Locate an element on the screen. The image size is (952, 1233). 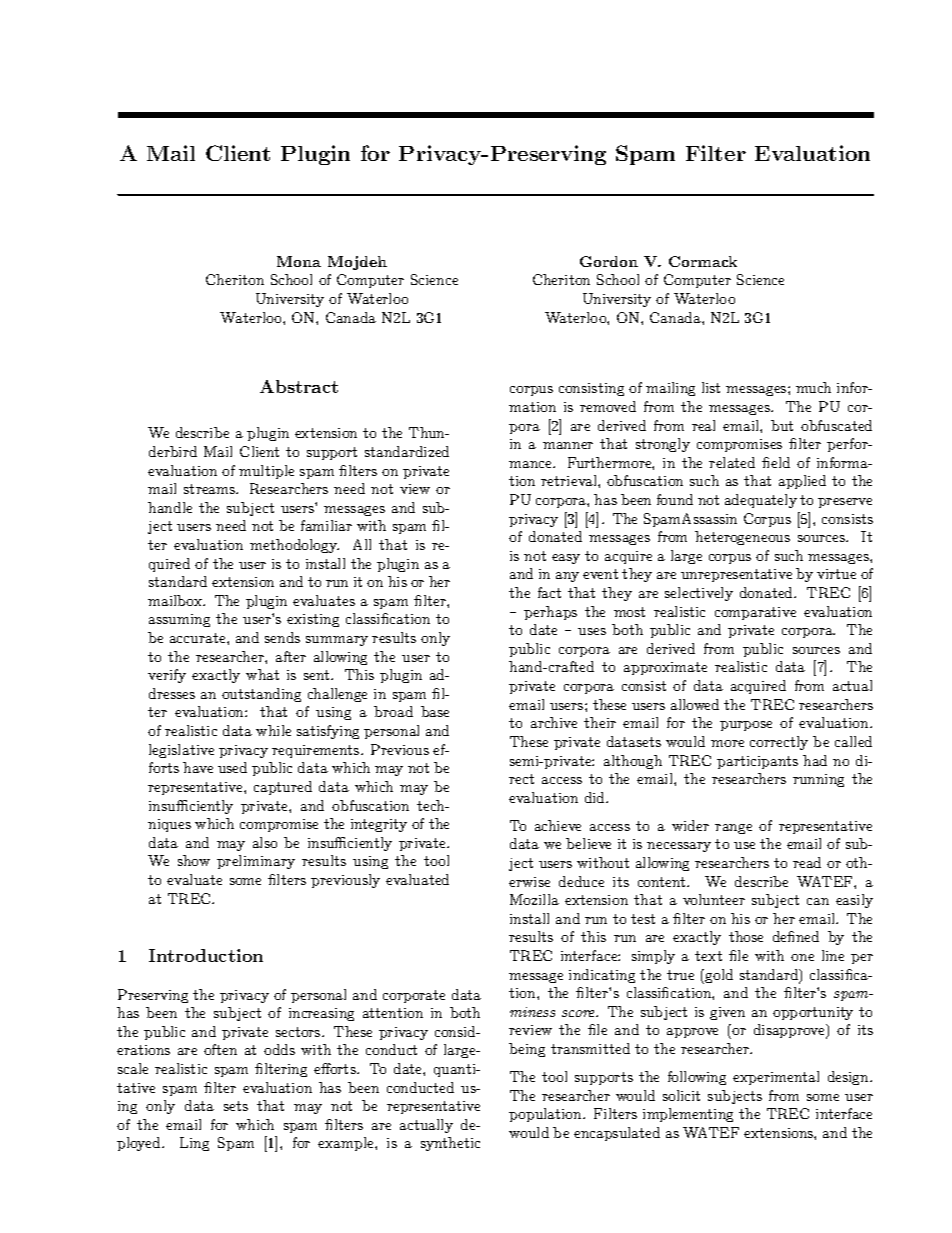
synthetic is located at coordinates (450, 1144).
